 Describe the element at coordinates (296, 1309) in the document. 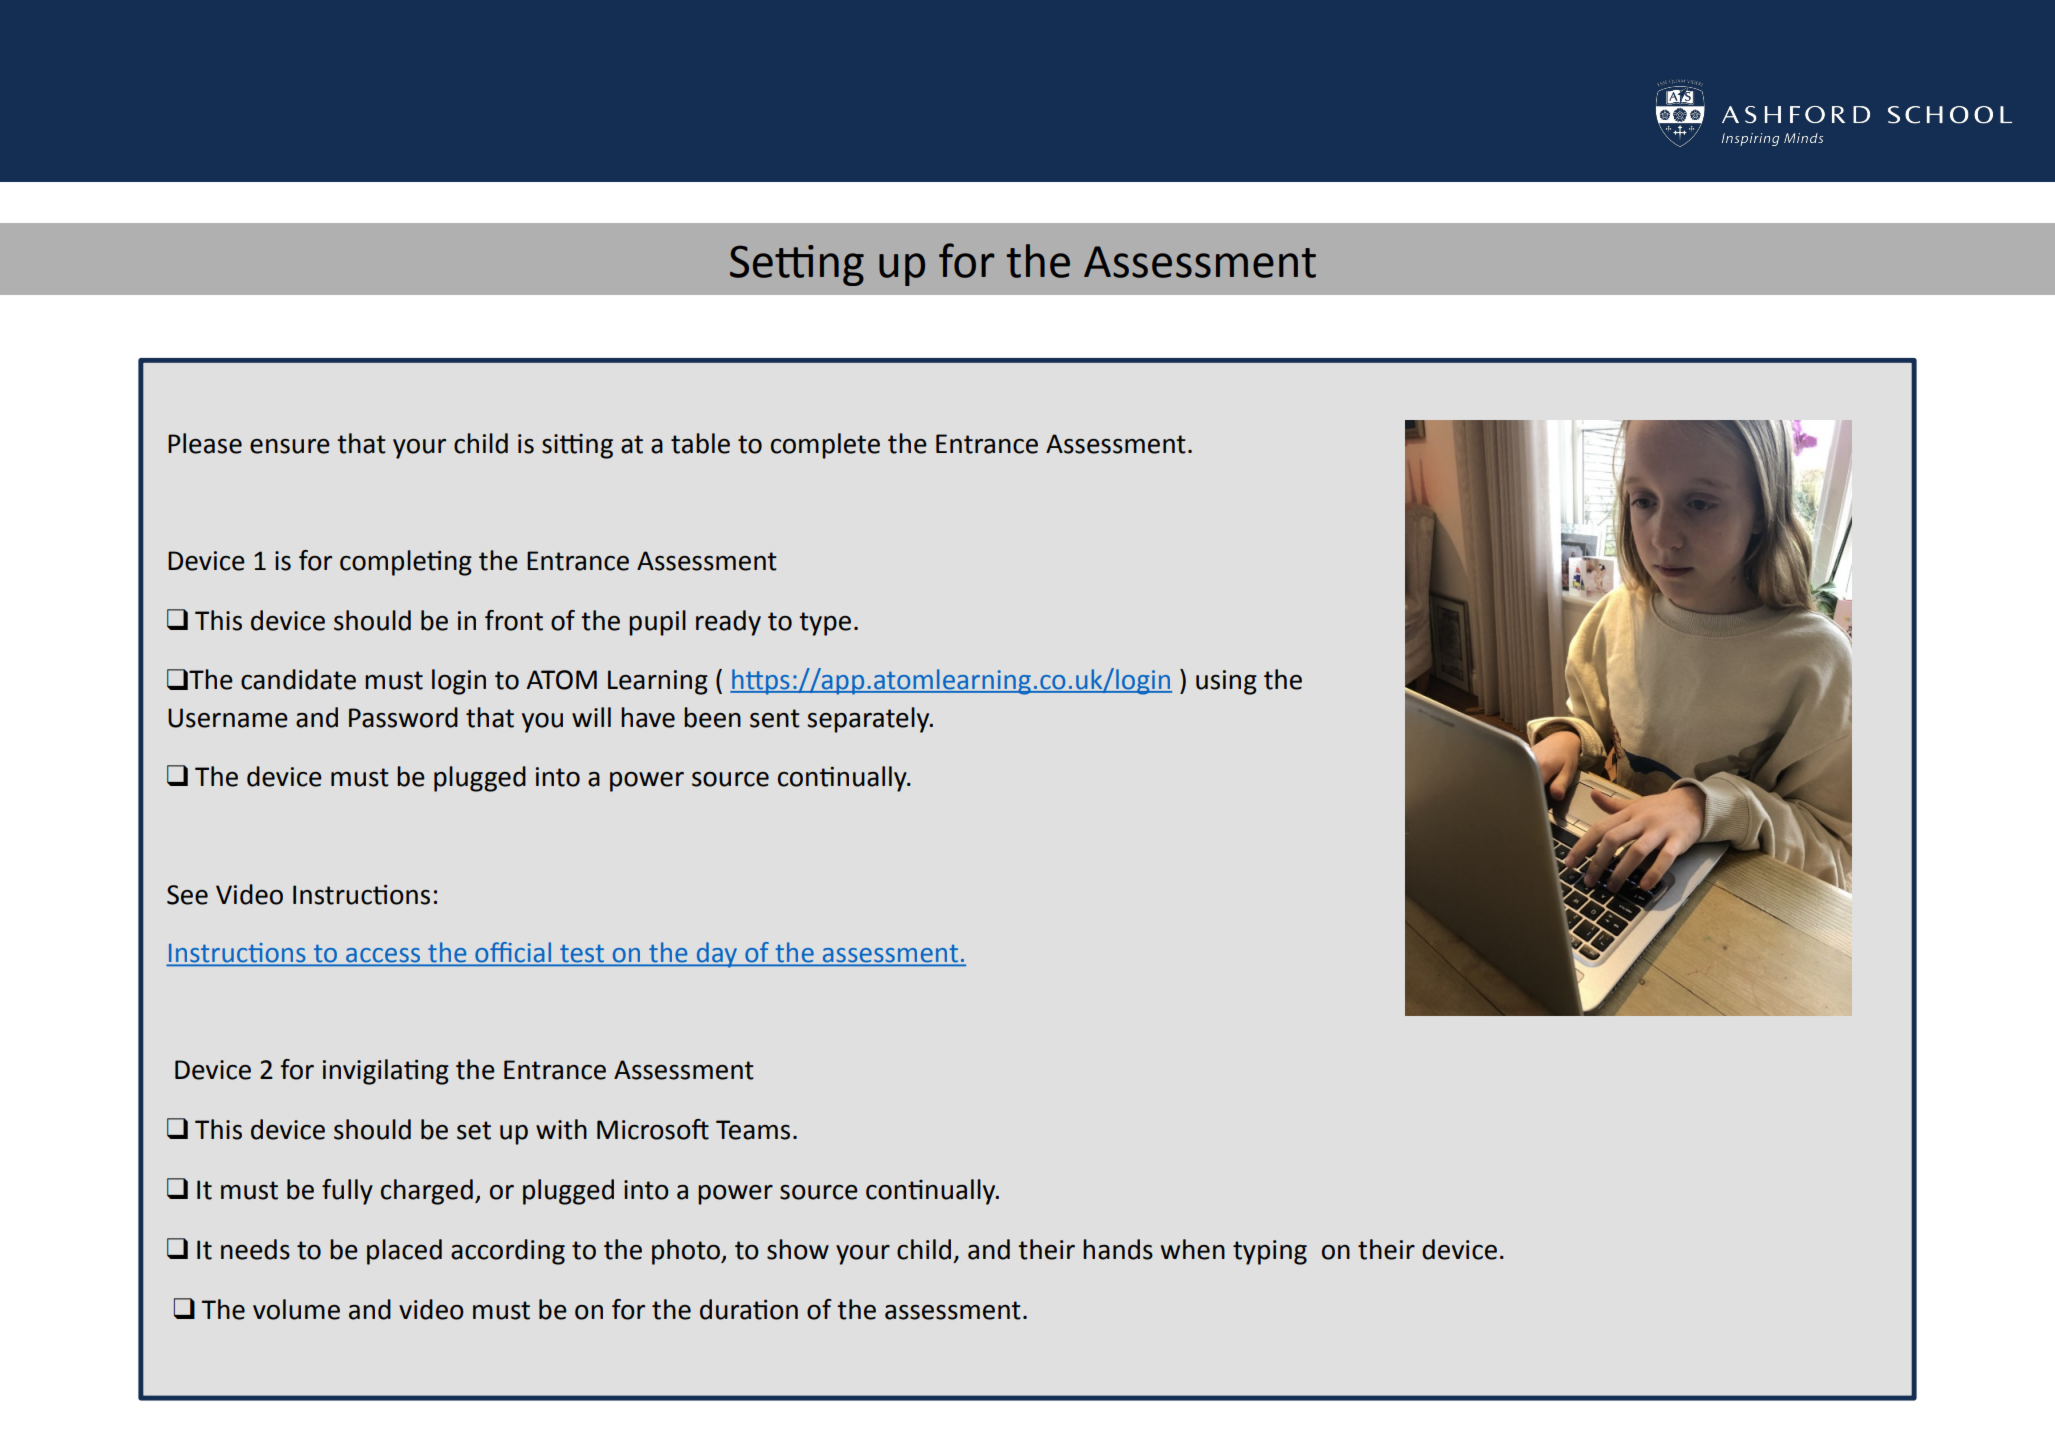

I see `volume` at that location.
